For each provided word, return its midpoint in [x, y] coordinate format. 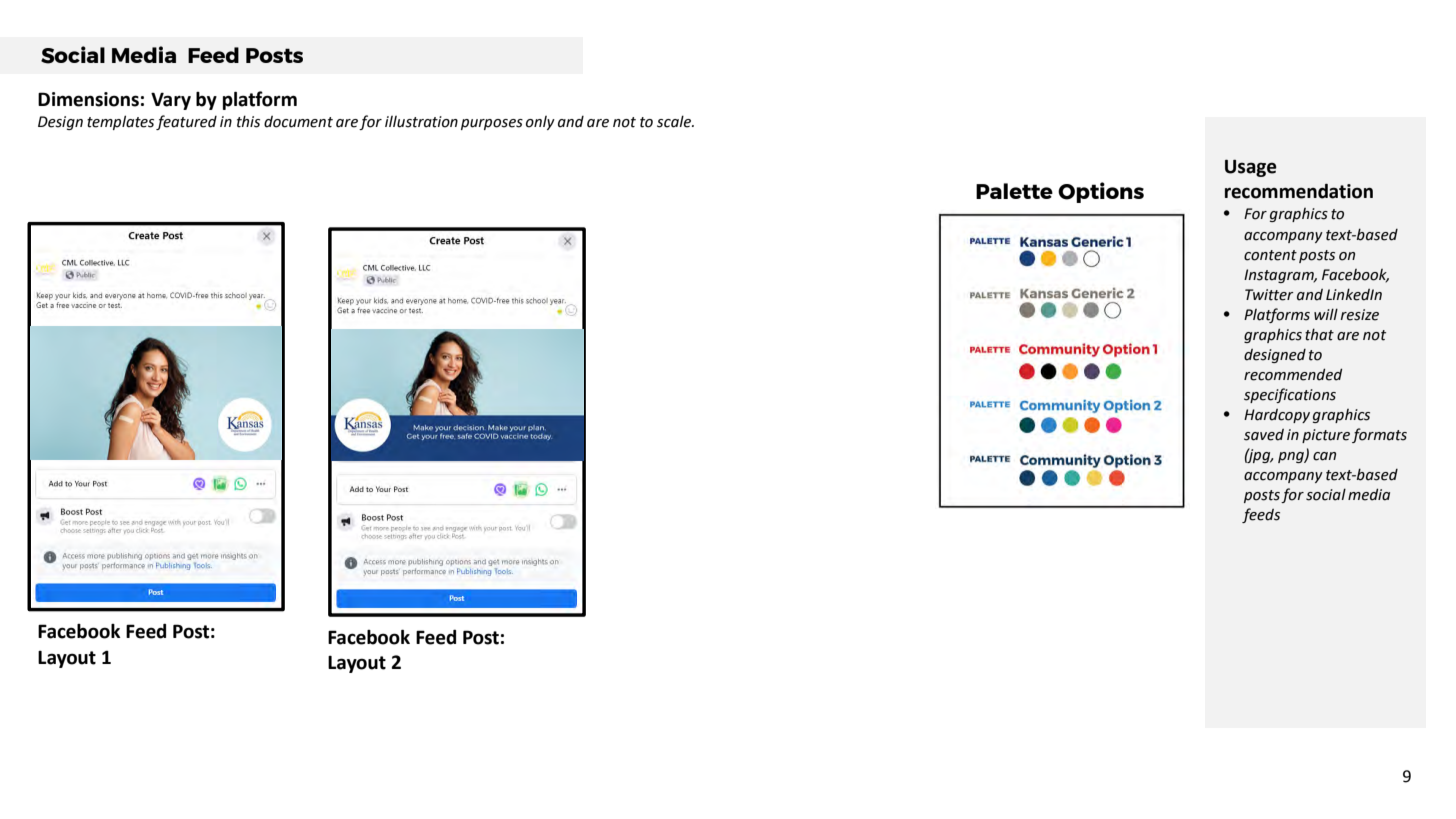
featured [186, 122]
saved [1264, 435]
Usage [1251, 168]
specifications [1290, 395]
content [1270, 255]
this [248, 121]
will [1326, 314]
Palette [1014, 191]
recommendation [1299, 191]
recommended [1293, 374]
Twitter [1269, 295]
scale [675, 121]
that [1319, 334]
